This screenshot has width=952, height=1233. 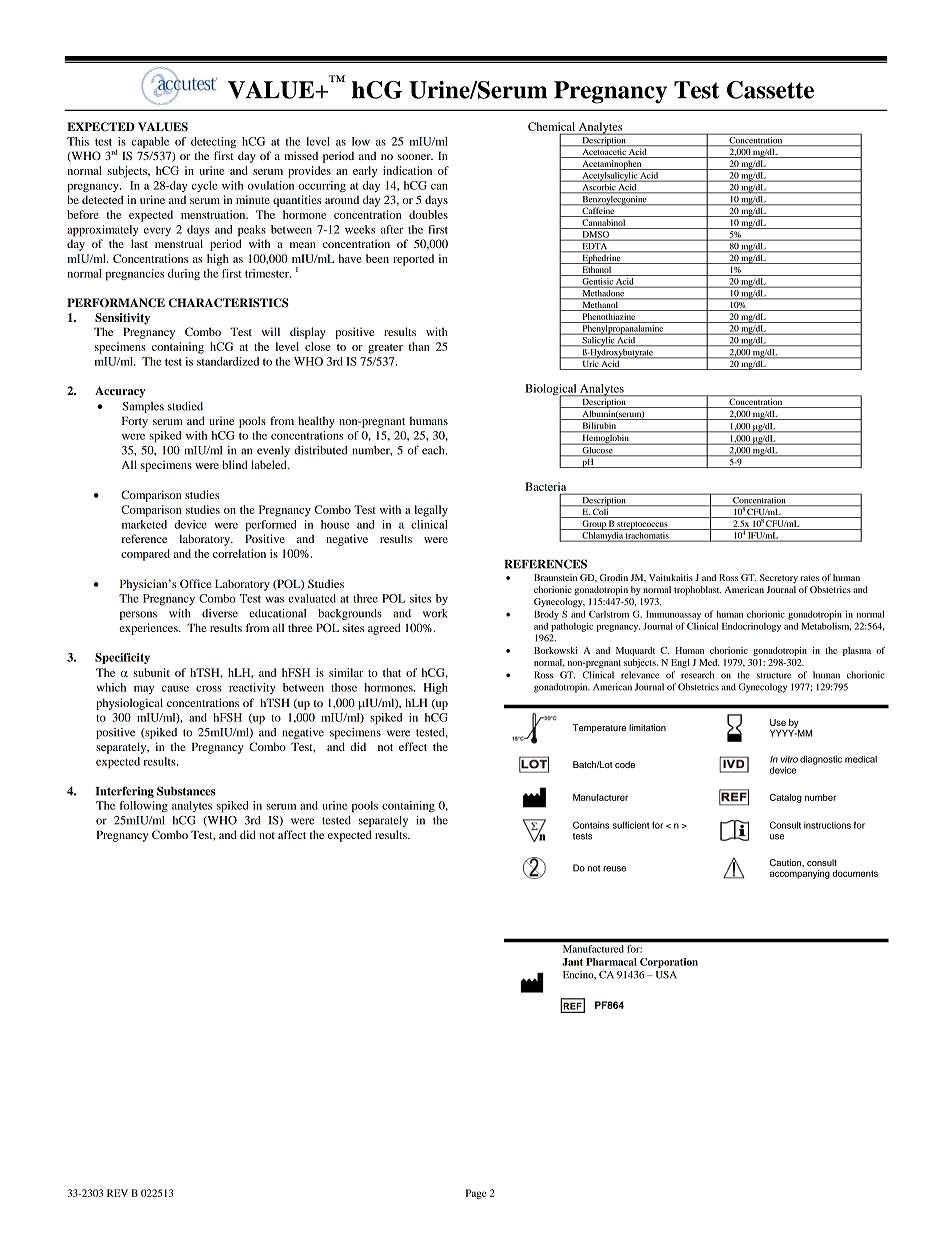 I want to click on experiences, so click(x=149, y=629).
